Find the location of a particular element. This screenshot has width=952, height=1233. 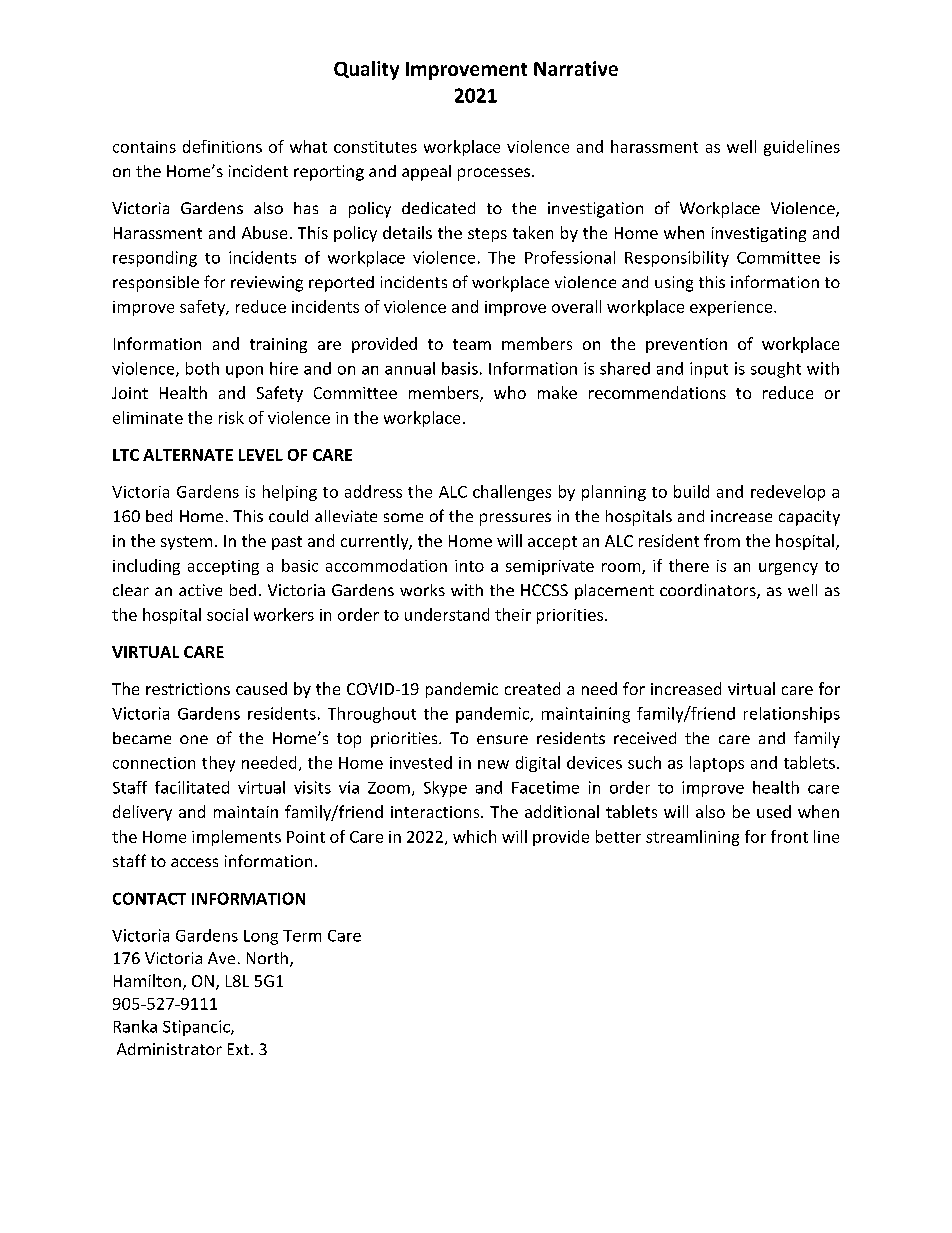

from is located at coordinates (722, 540).
